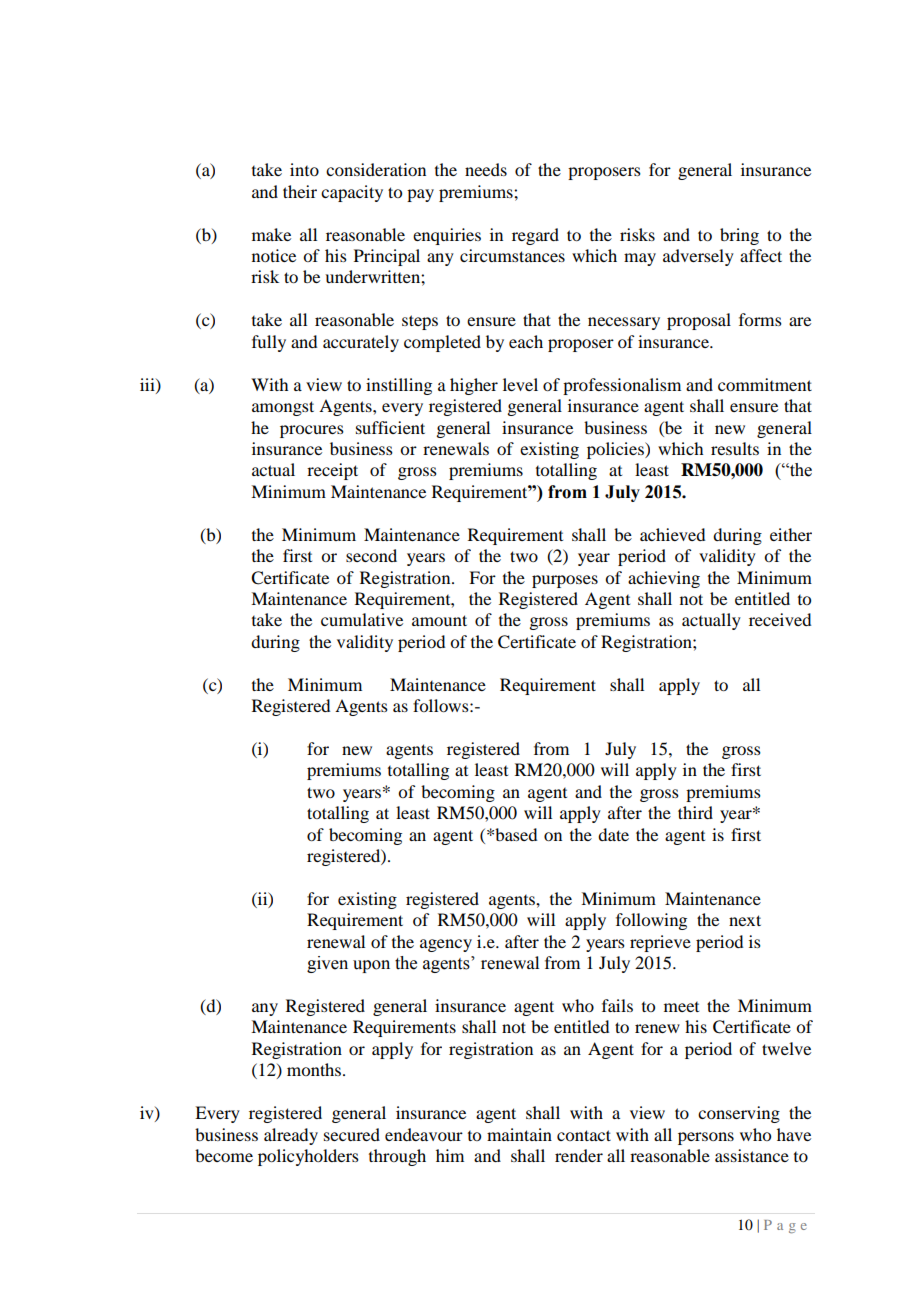 The width and height of the image is (924, 1307). What do you see at coordinates (224, 1155) in the image?
I see `become` at bounding box center [224, 1155].
